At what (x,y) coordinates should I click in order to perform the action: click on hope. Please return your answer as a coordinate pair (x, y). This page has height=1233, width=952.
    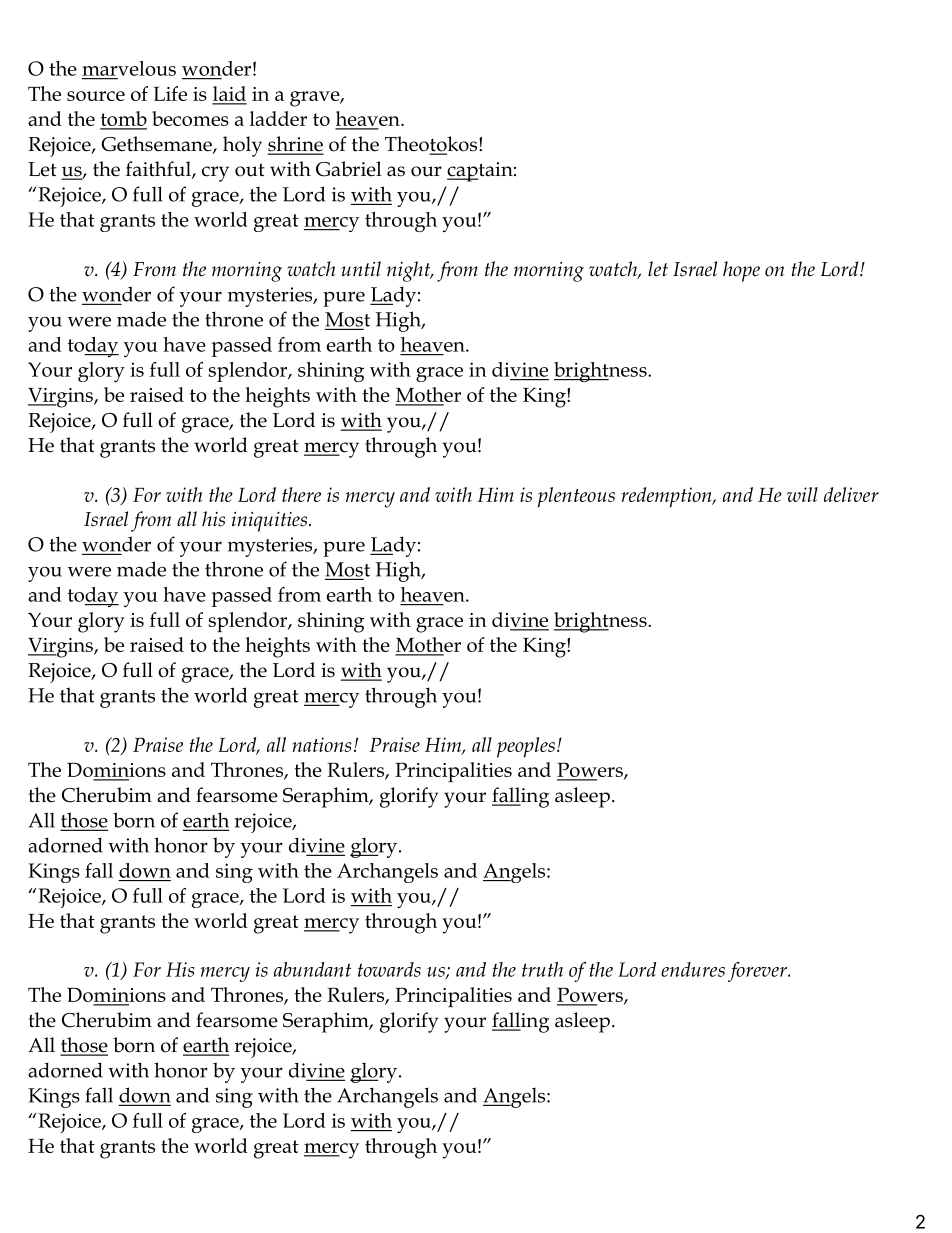
    Looking at the image, I should click on (741, 271).
